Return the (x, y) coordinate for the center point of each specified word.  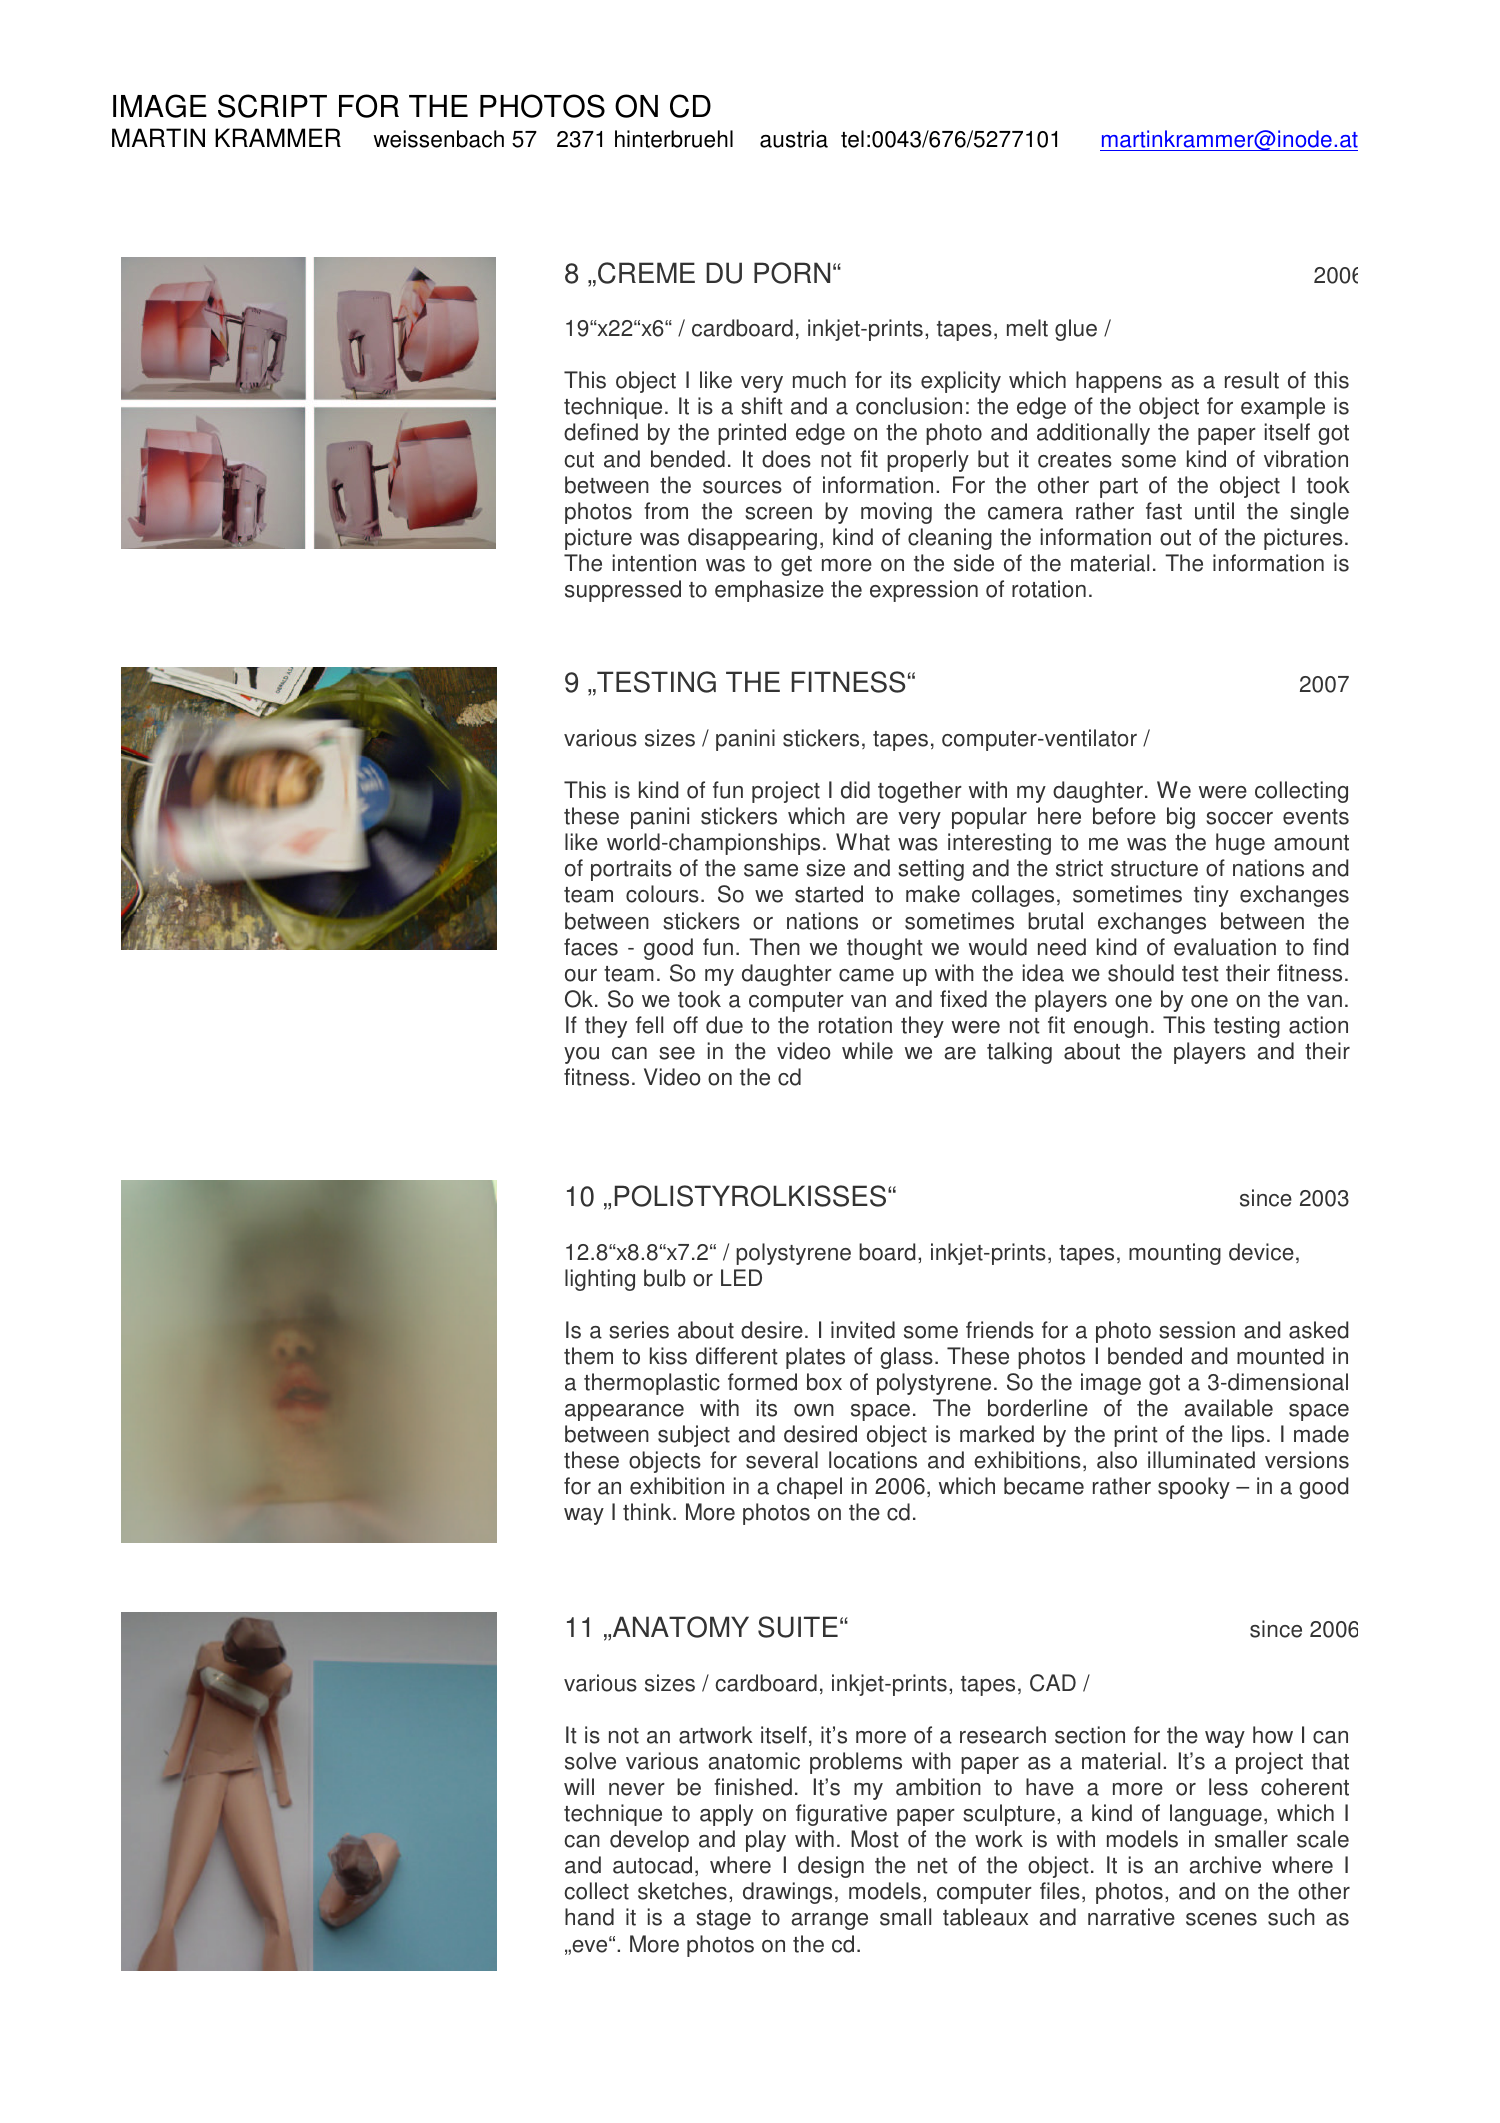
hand (589, 1917)
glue (1076, 330)
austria (794, 139)
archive (1225, 1865)
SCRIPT (272, 106)
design (831, 1867)
